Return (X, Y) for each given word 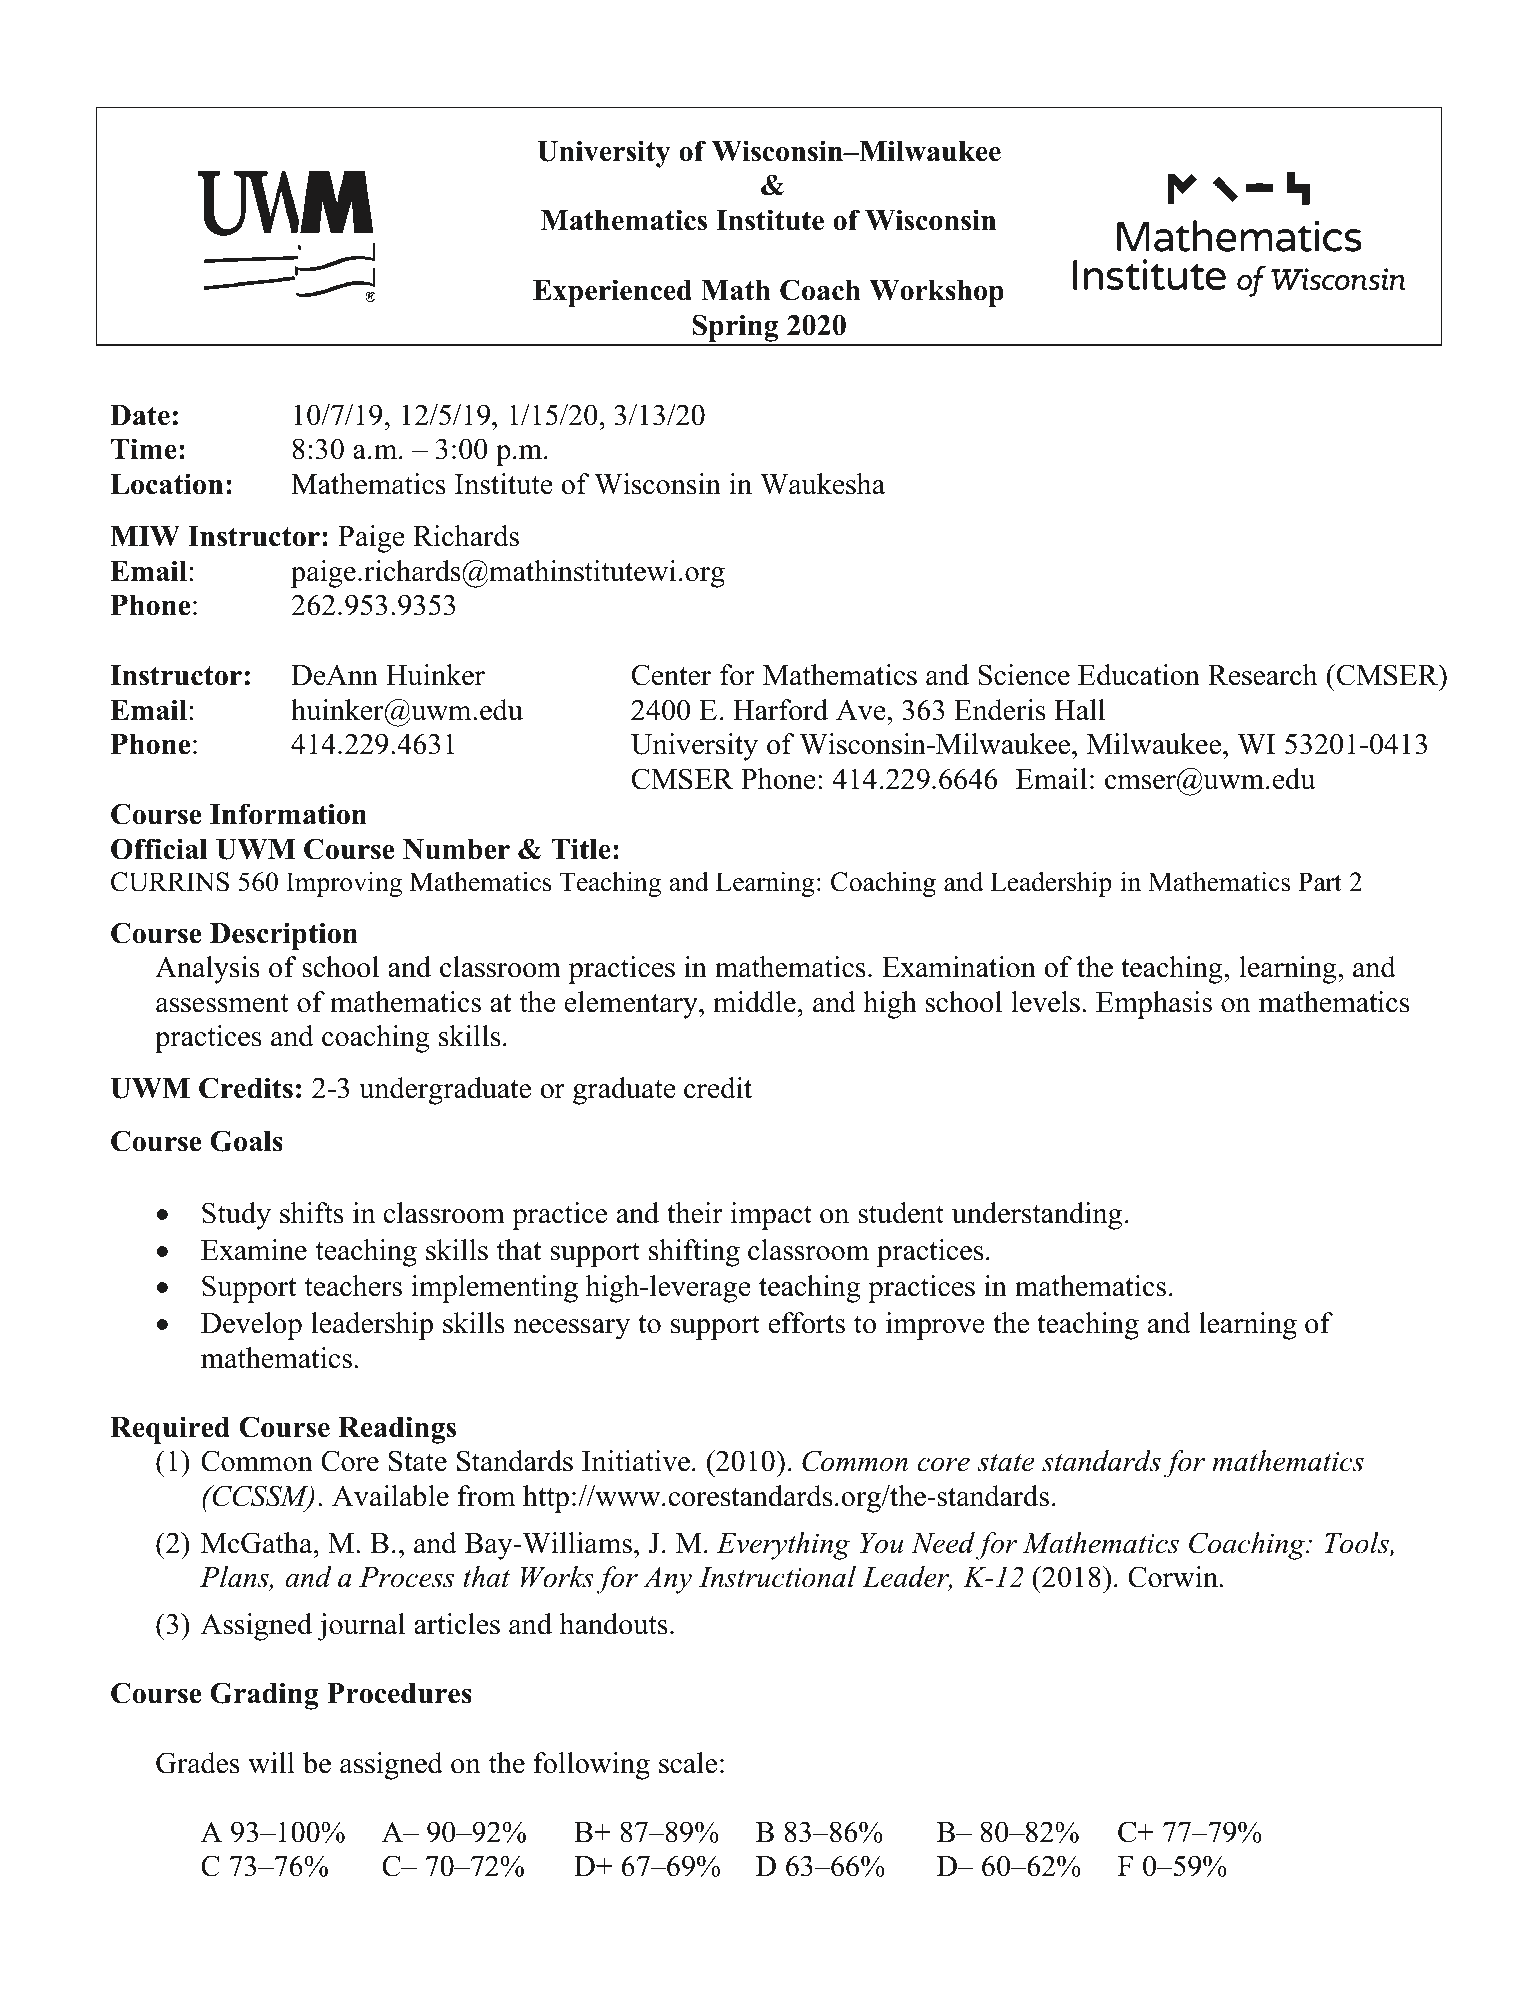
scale (688, 1763)
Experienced (612, 293)
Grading (264, 1696)
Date (140, 415)
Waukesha (822, 484)
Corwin (1174, 1577)
